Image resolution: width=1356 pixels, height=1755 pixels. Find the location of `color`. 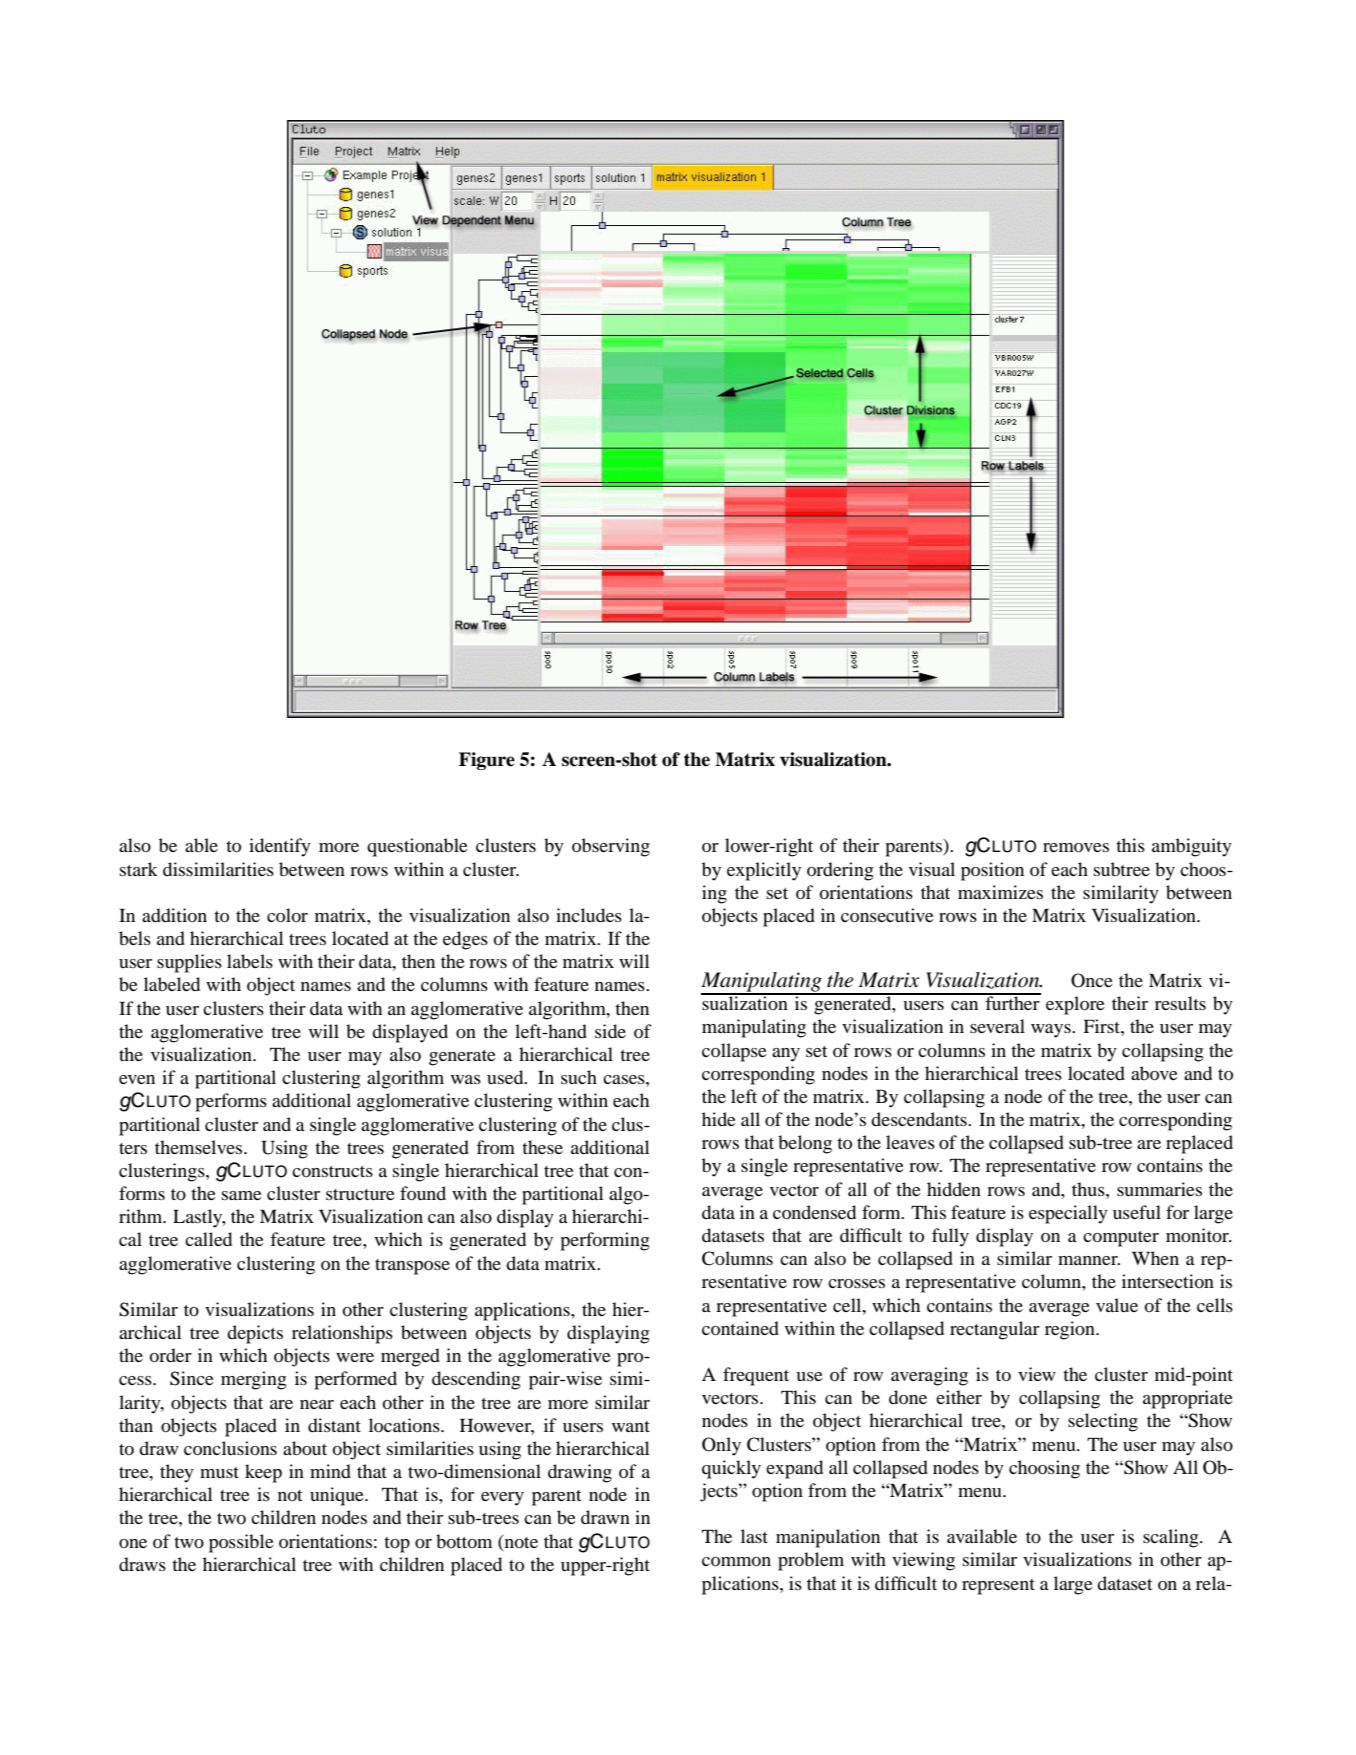

color is located at coordinates (287, 915).
